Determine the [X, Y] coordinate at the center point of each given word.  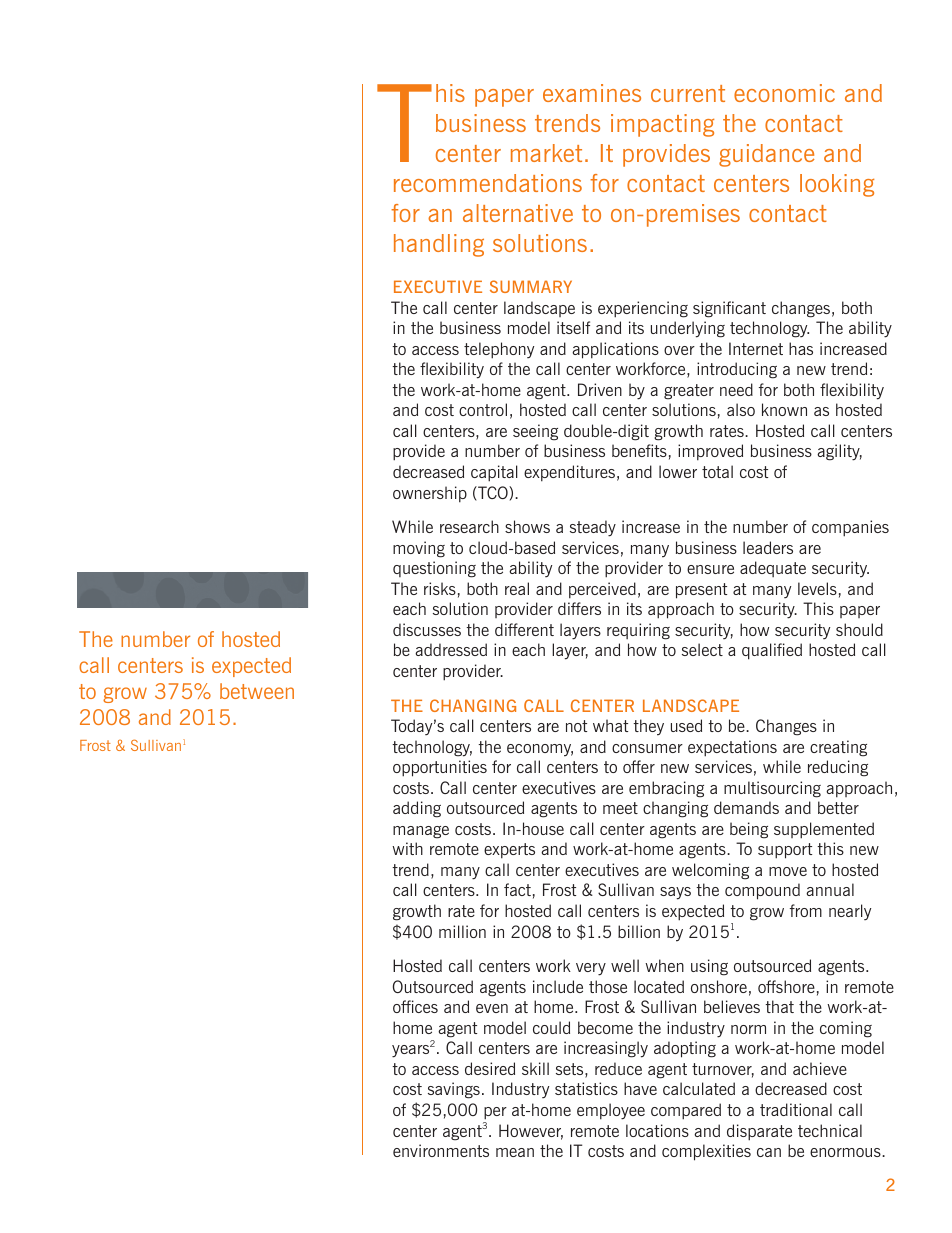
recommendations [488, 183]
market [546, 153]
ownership [430, 494]
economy [540, 750]
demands [746, 807]
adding [417, 809]
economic [784, 93]
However [531, 1132]
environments [441, 1150]
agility [839, 452]
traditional [796, 1109]
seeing [535, 432]
